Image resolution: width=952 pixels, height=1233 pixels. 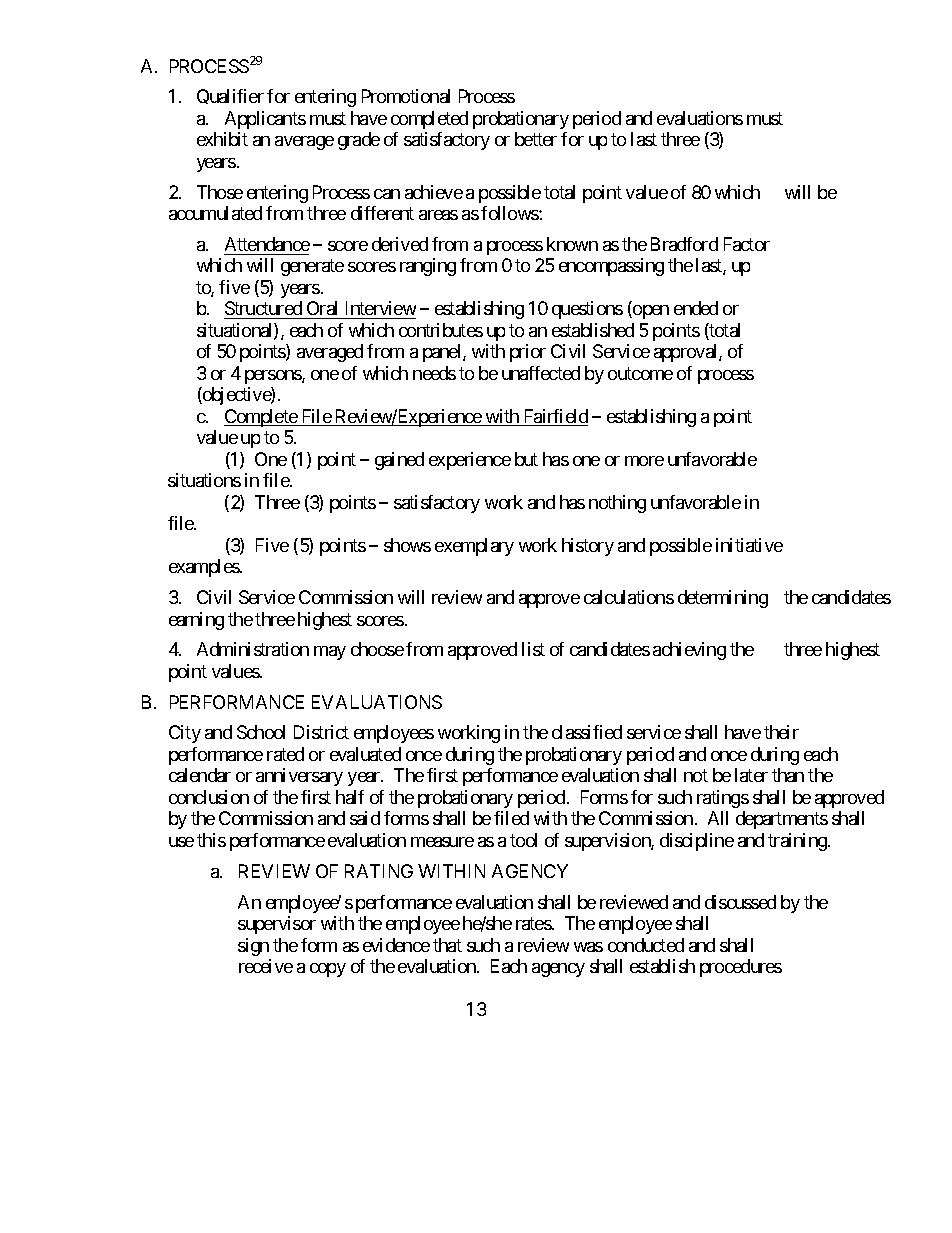 I want to click on exemplary, so click(x=474, y=547).
